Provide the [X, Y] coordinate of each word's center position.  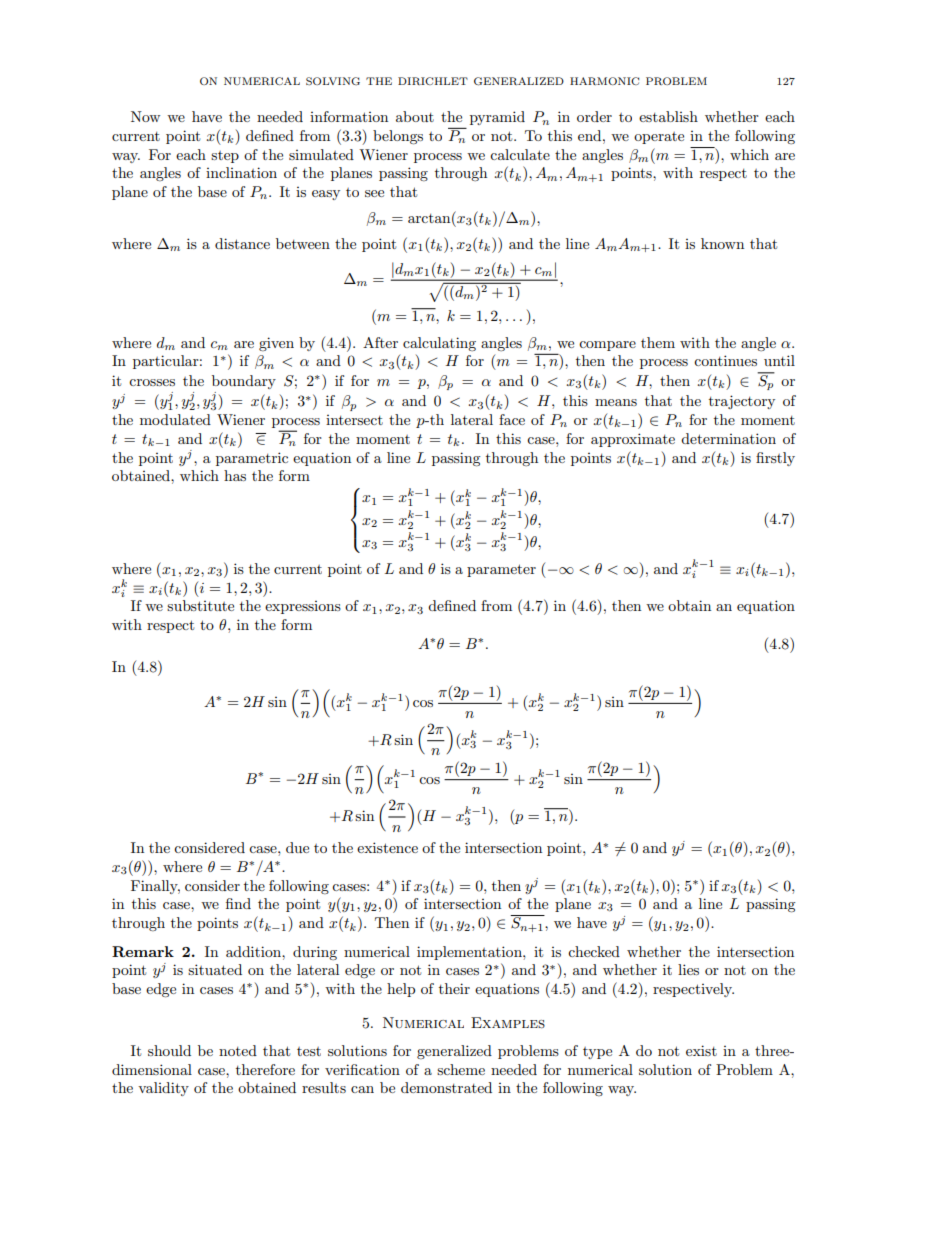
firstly [775, 459]
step [225, 157]
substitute [200, 605]
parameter [501, 570]
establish [668, 116]
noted [238, 1050]
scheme [461, 1069]
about [415, 116]
